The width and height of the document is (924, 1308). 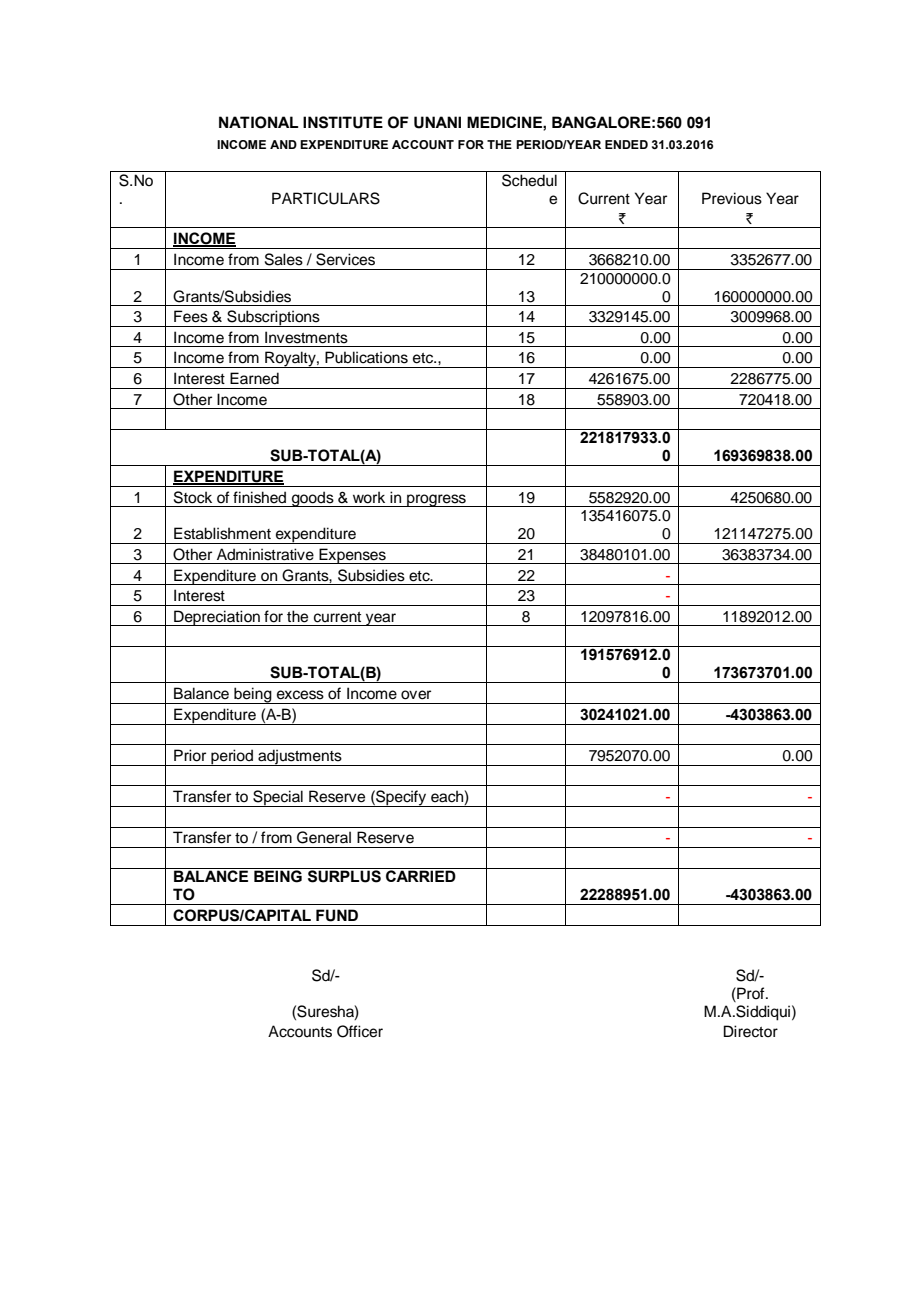 What do you see at coordinates (416, 695) in the document?
I see `over` at bounding box center [416, 695].
